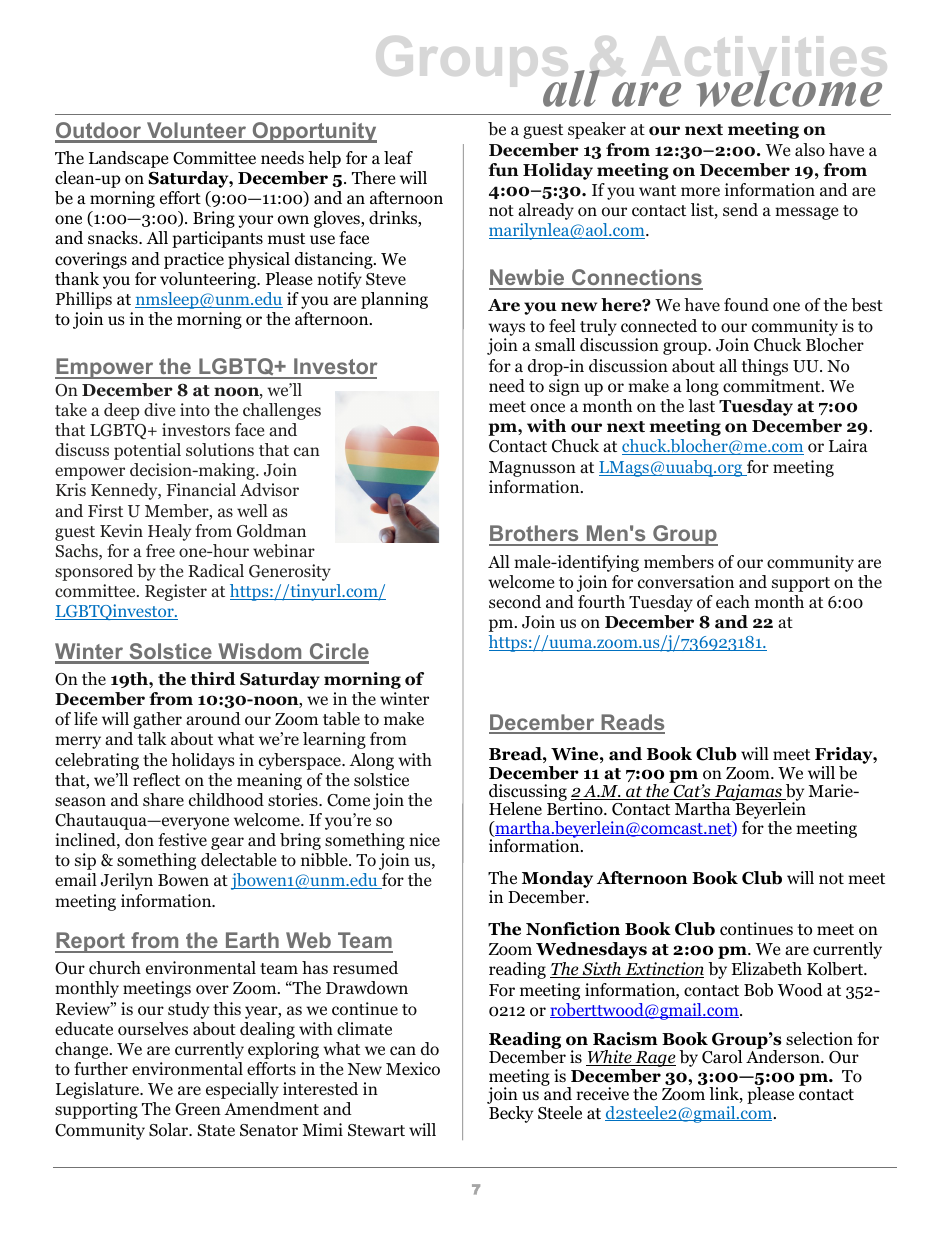 This screenshot has width=952, height=1233. I want to click on second, so click(515, 602).
